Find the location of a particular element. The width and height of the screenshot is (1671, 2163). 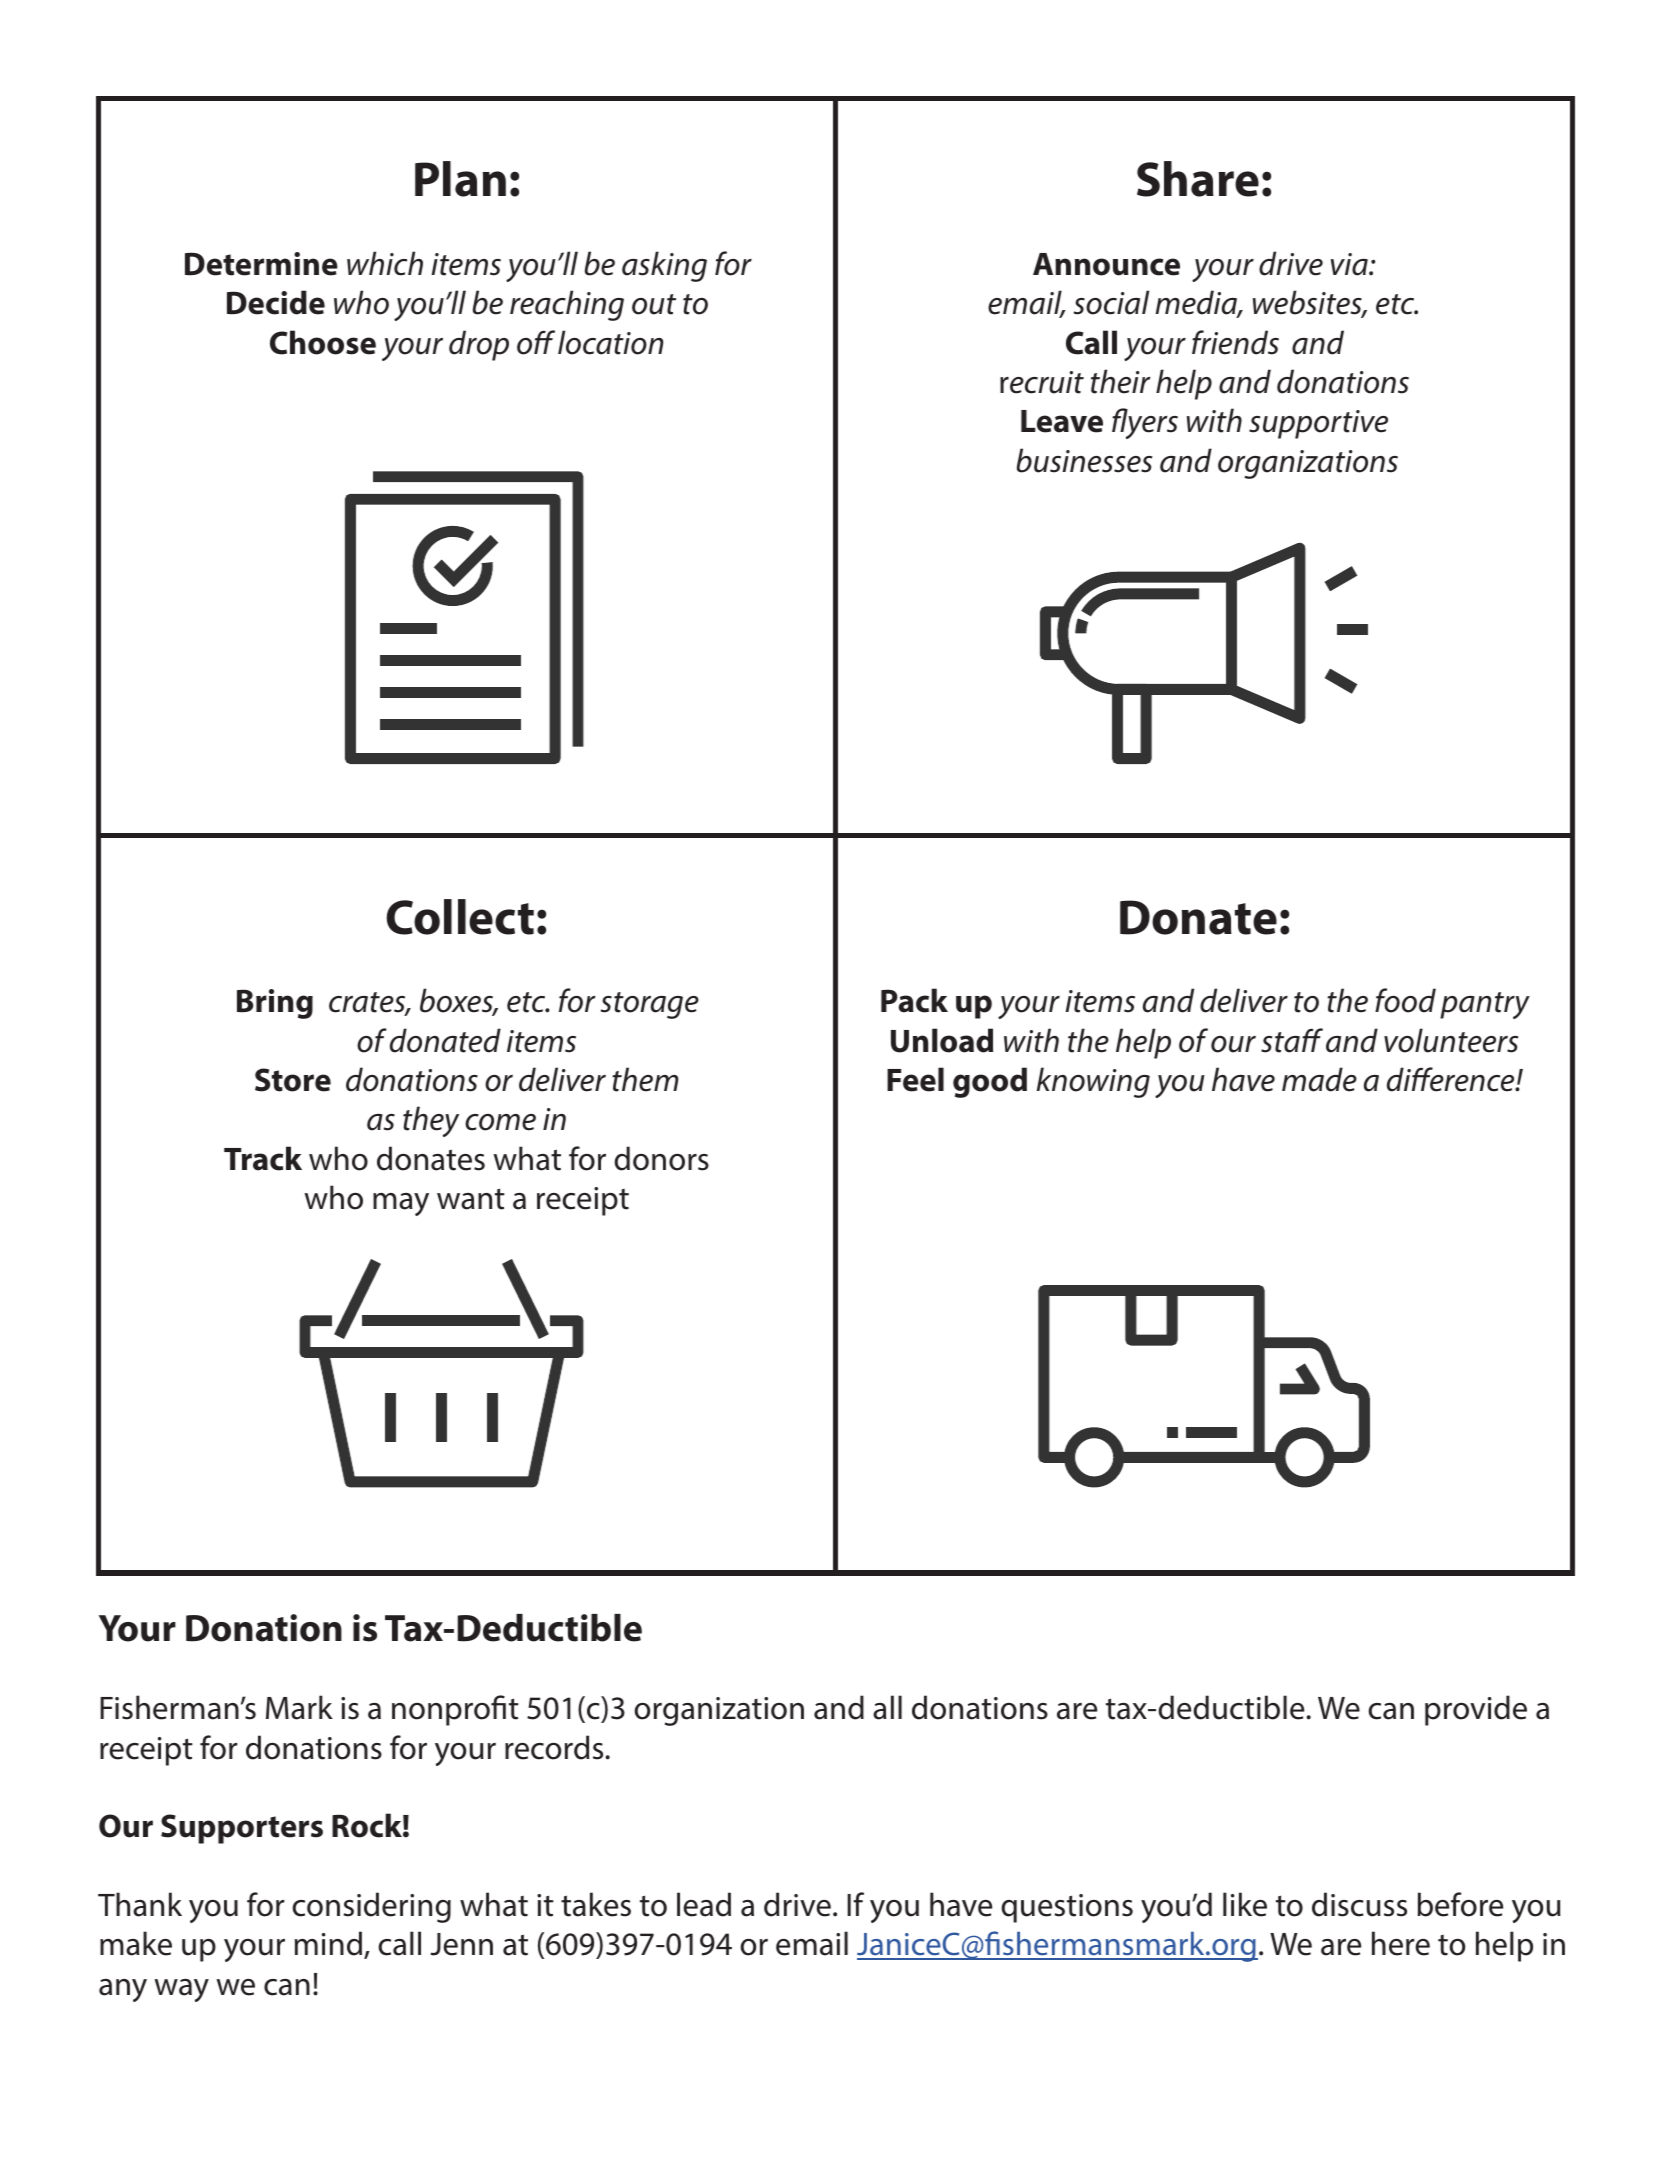

asking is located at coordinates (664, 266).
